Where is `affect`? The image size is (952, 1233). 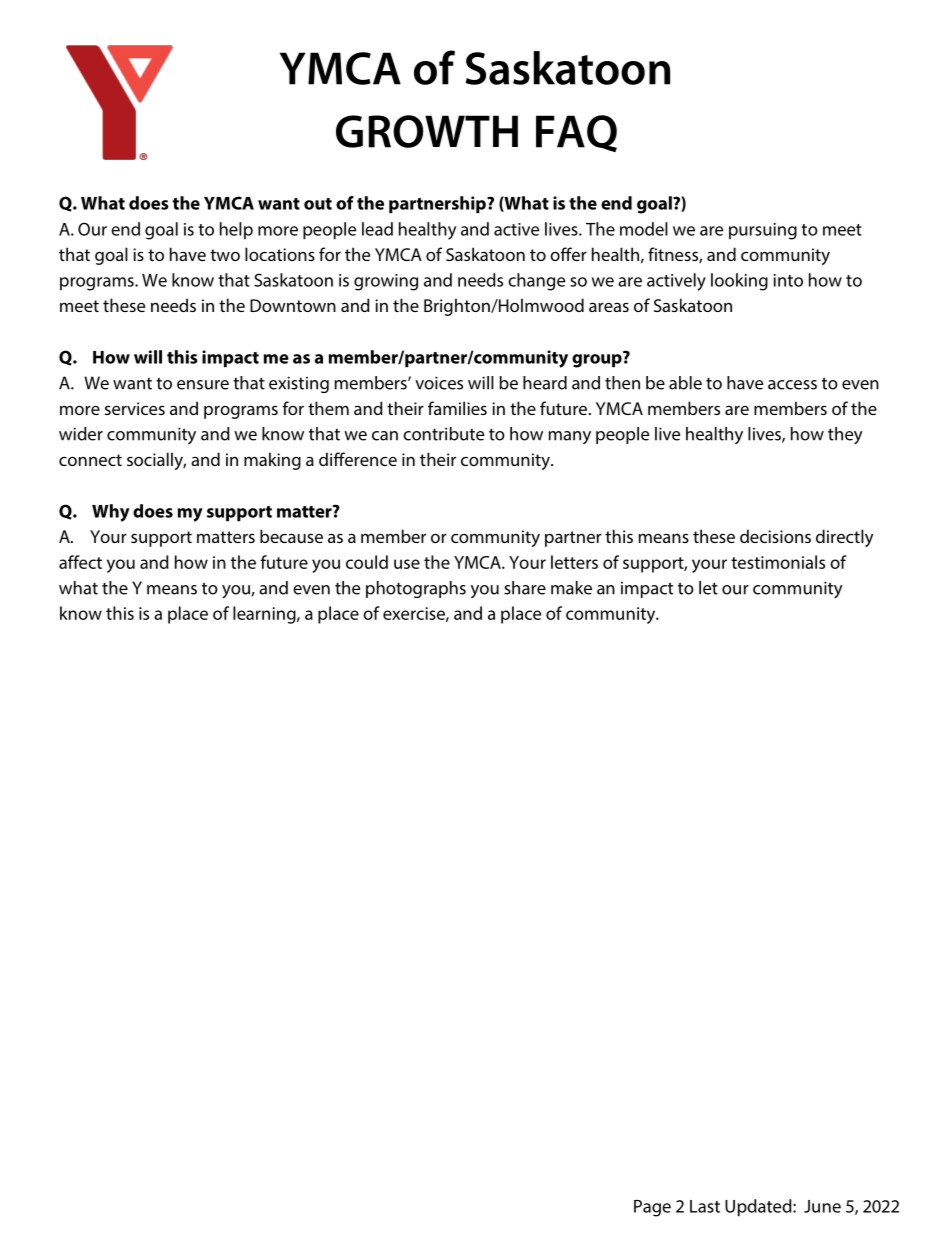 affect is located at coordinates (80, 562).
